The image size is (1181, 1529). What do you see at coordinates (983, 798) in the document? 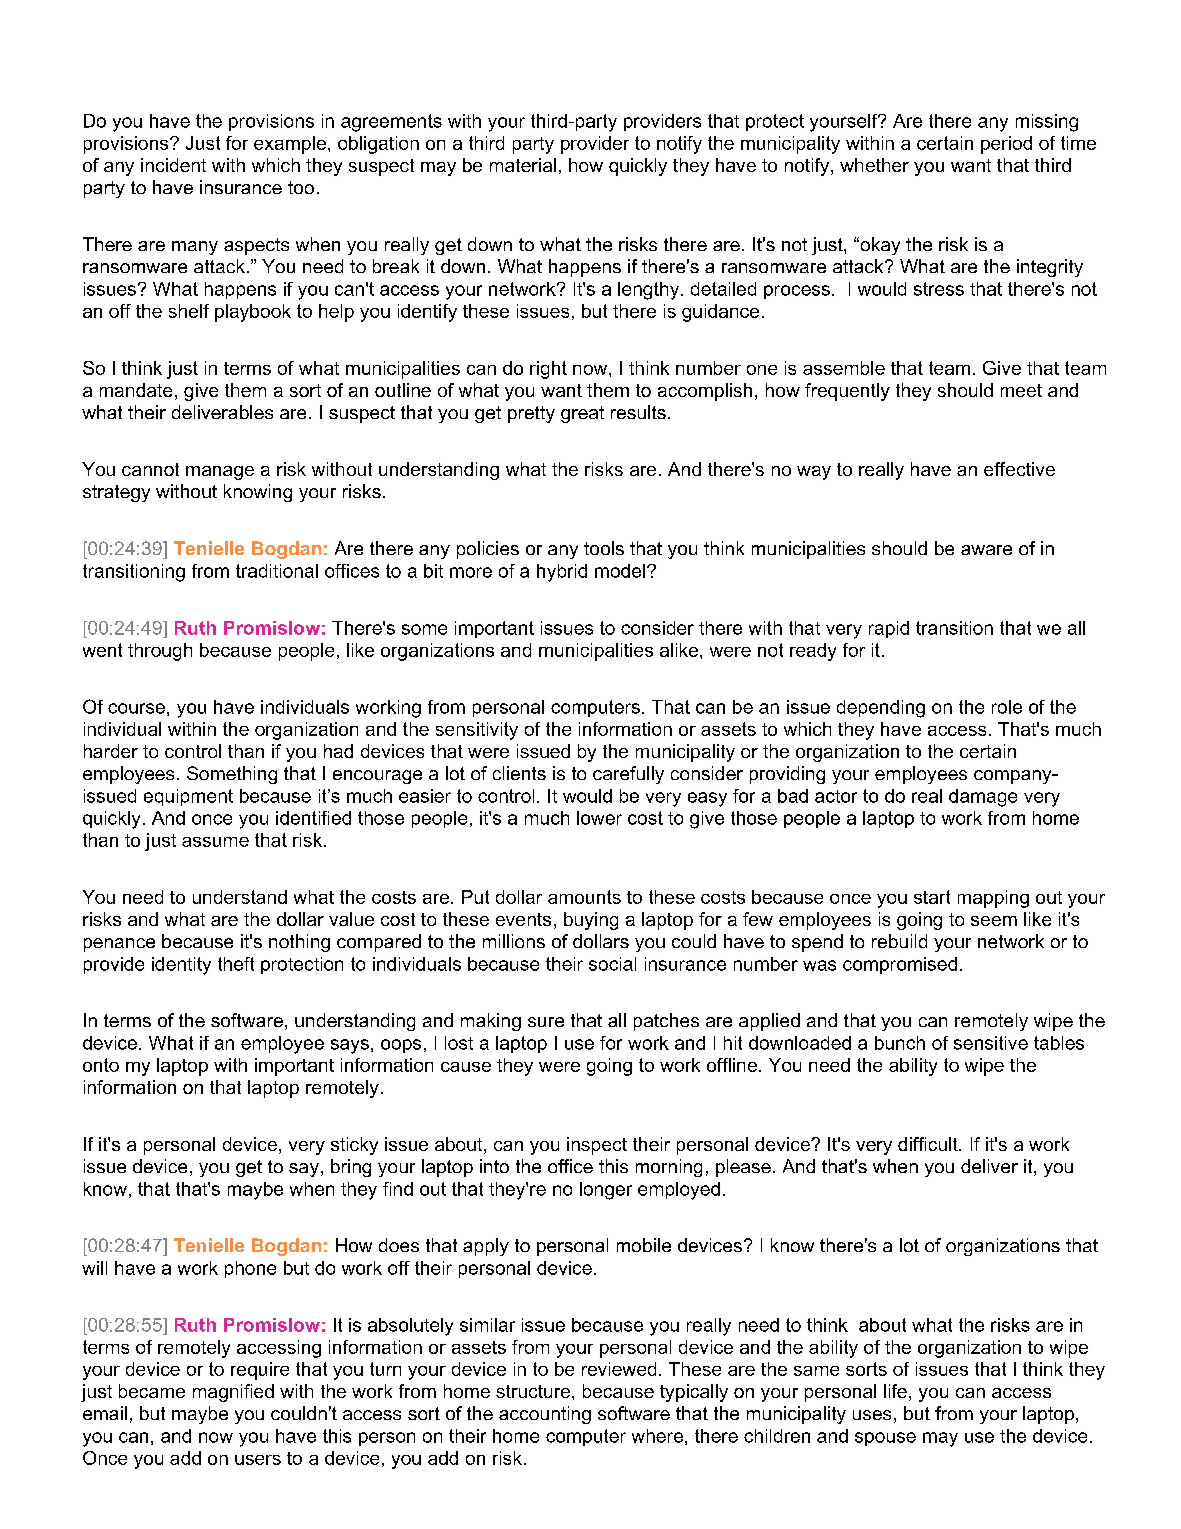
I see `damage` at bounding box center [983, 798].
